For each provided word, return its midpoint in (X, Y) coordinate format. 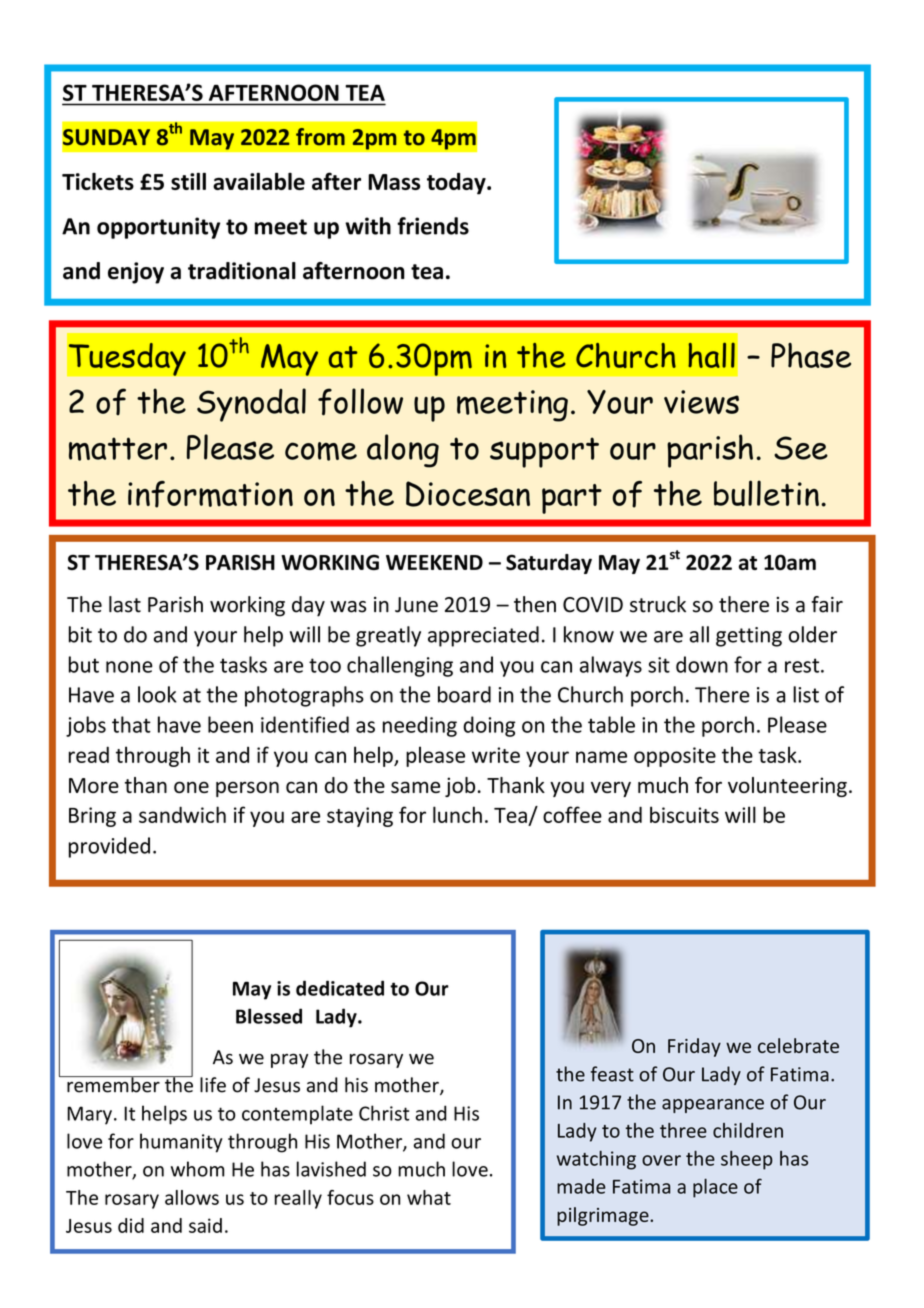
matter (118, 449)
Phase (811, 355)
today (457, 184)
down (702, 664)
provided (109, 847)
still (188, 181)
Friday (694, 1047)
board (464, 694)
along (403, 451)
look (157, 694)
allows (192, 1197)
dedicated (340, 988)
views (701, 402)
